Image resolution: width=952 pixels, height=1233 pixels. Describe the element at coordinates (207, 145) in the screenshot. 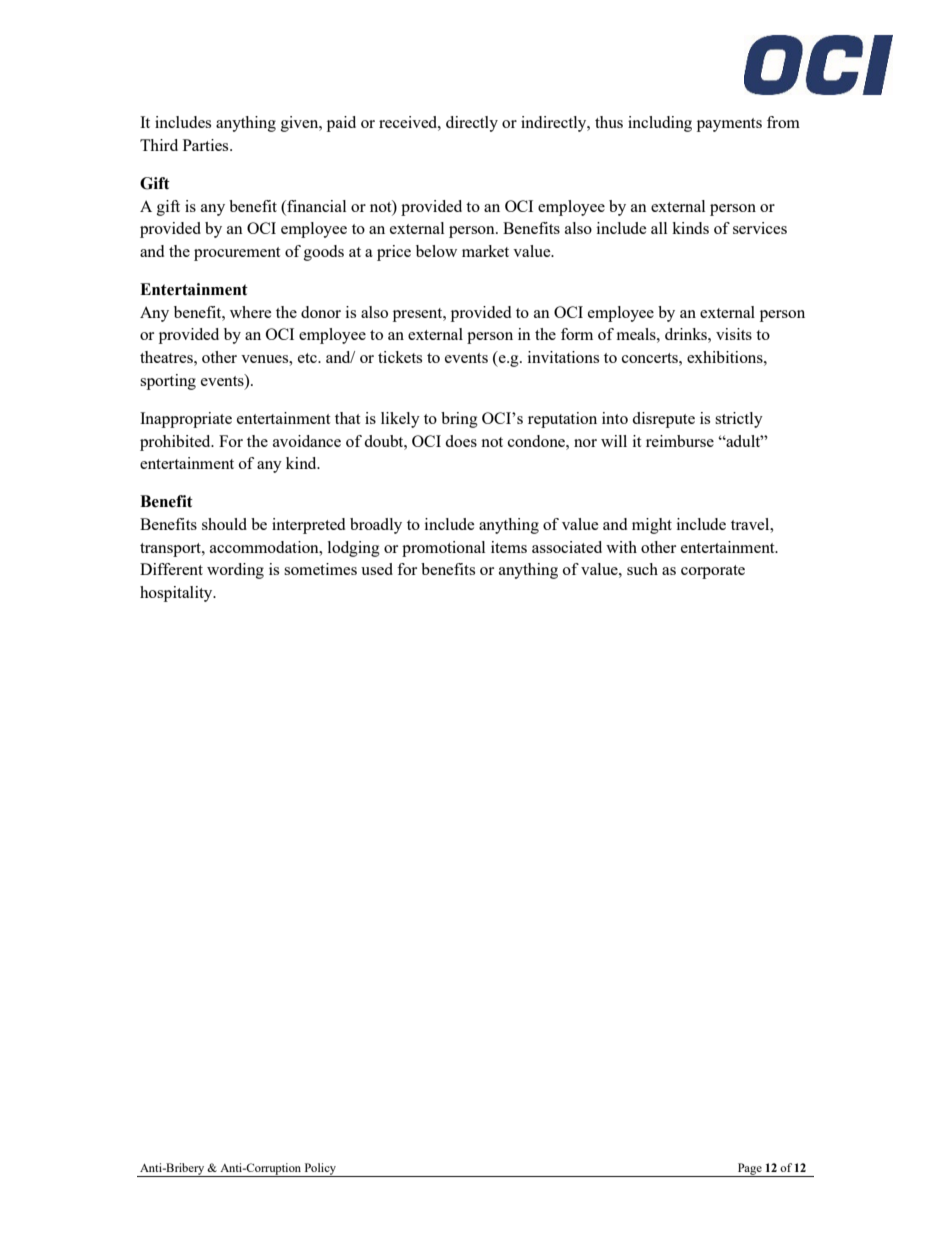

I see `Parties` at that location.
